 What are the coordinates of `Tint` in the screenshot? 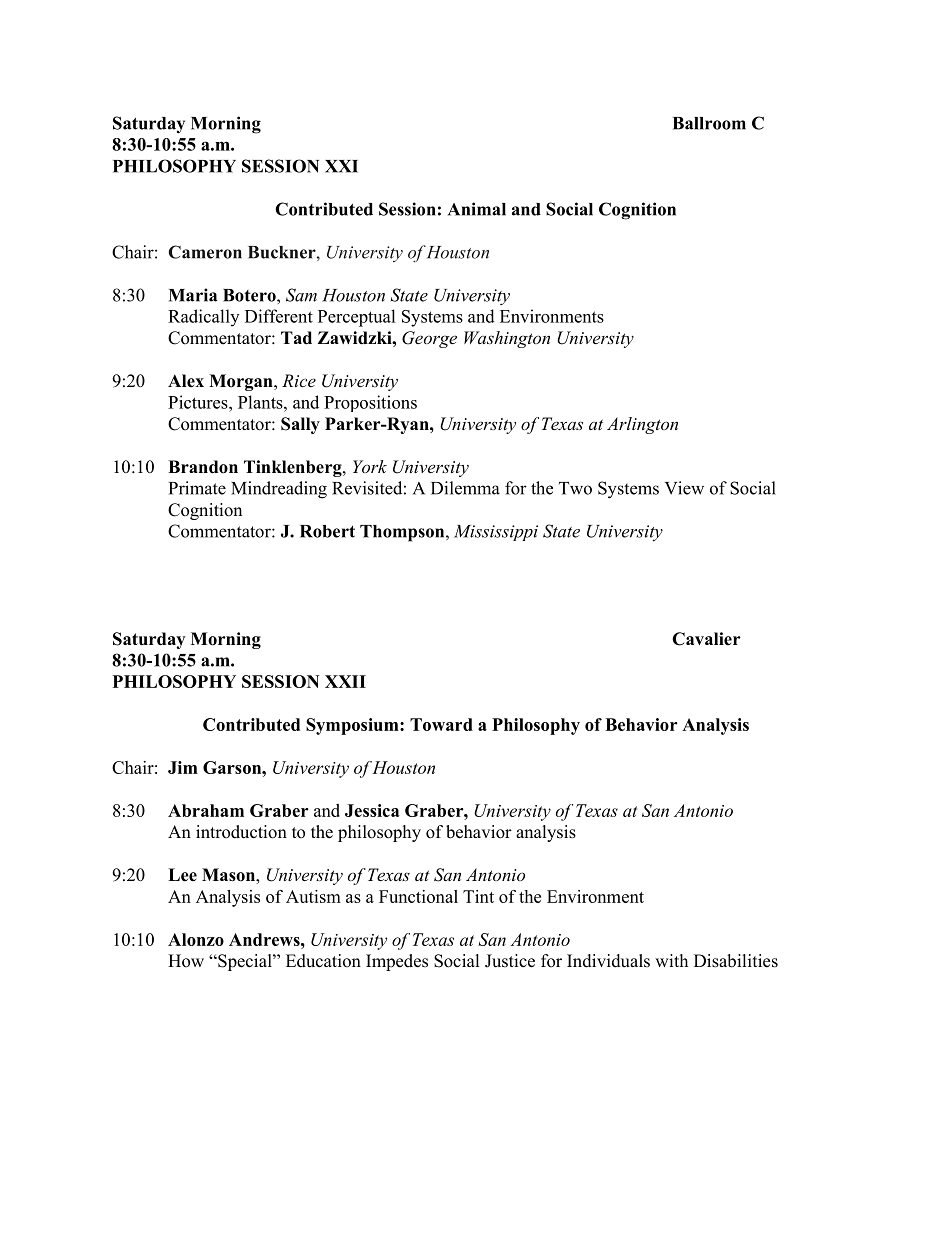 It's located at (478, 896).
